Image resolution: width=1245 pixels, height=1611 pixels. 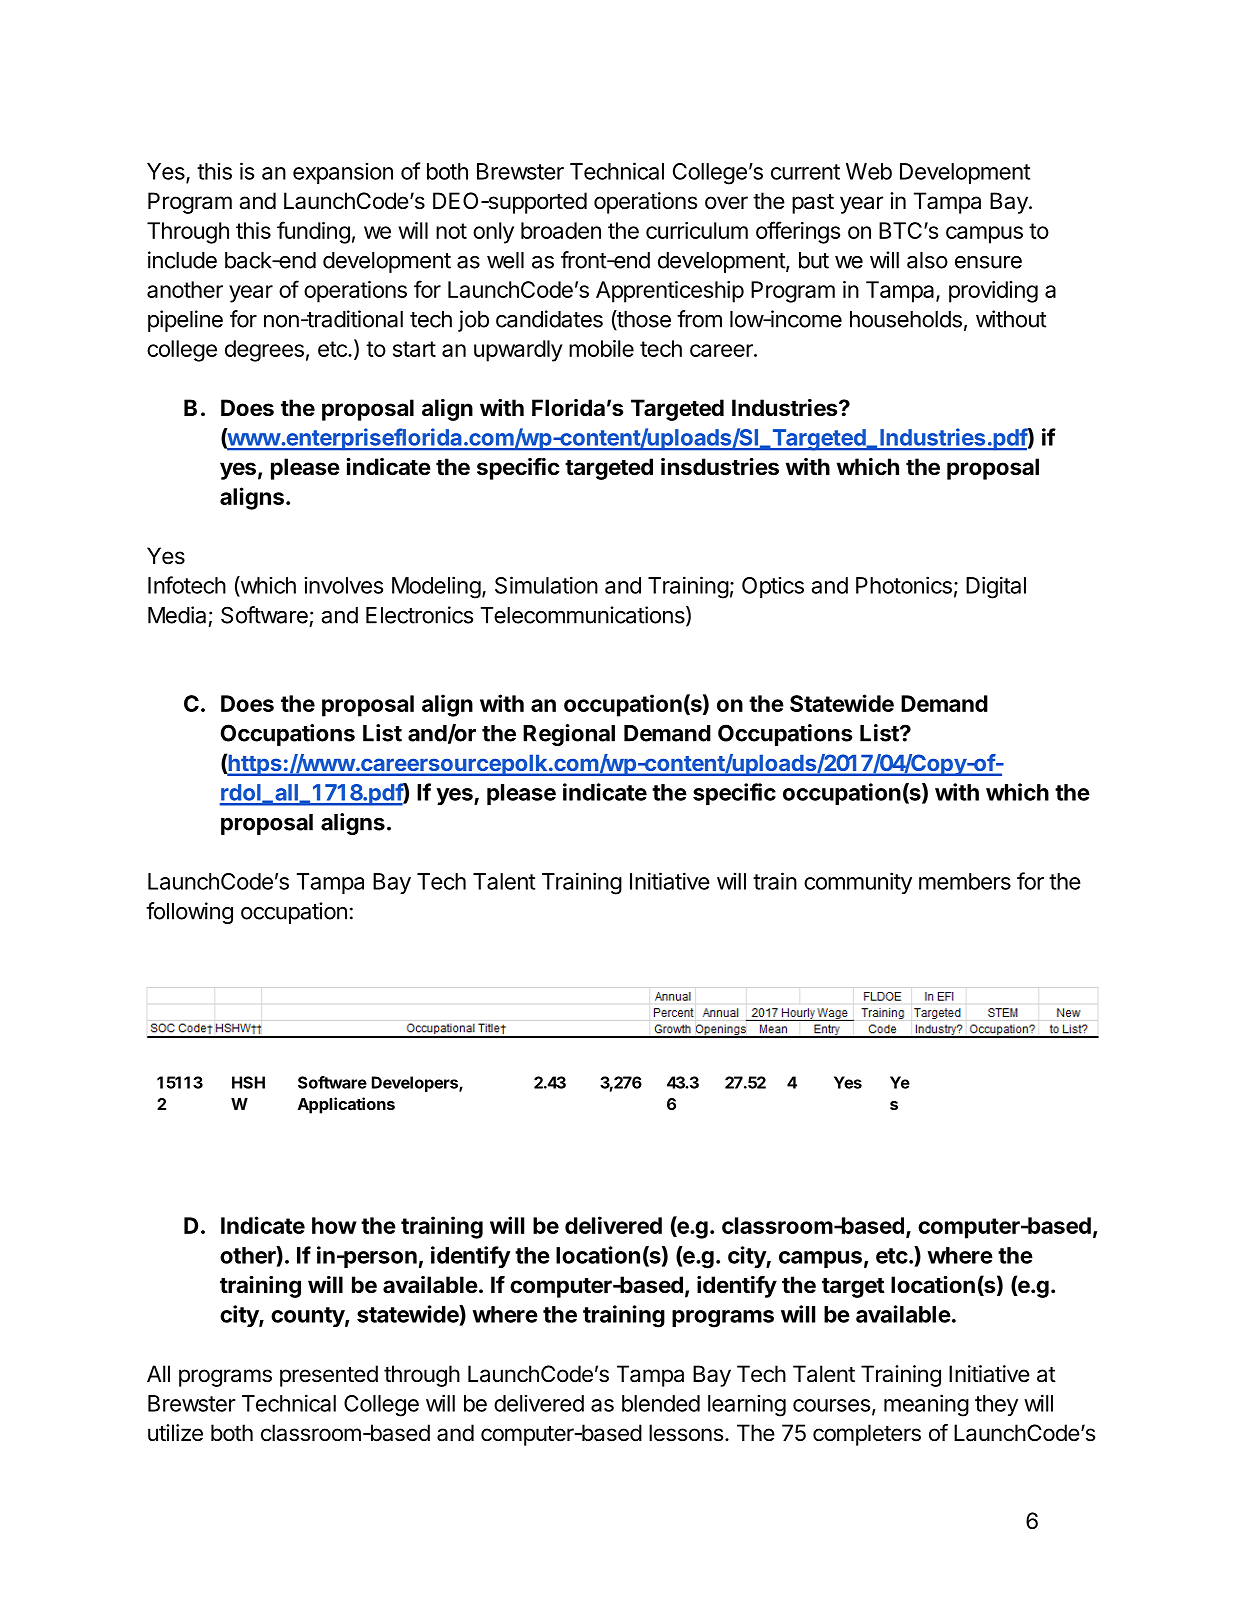 What do you see at coordinates (569, 735) in the screenshot?
I see `Regional` at bounding box center [569, 735].
